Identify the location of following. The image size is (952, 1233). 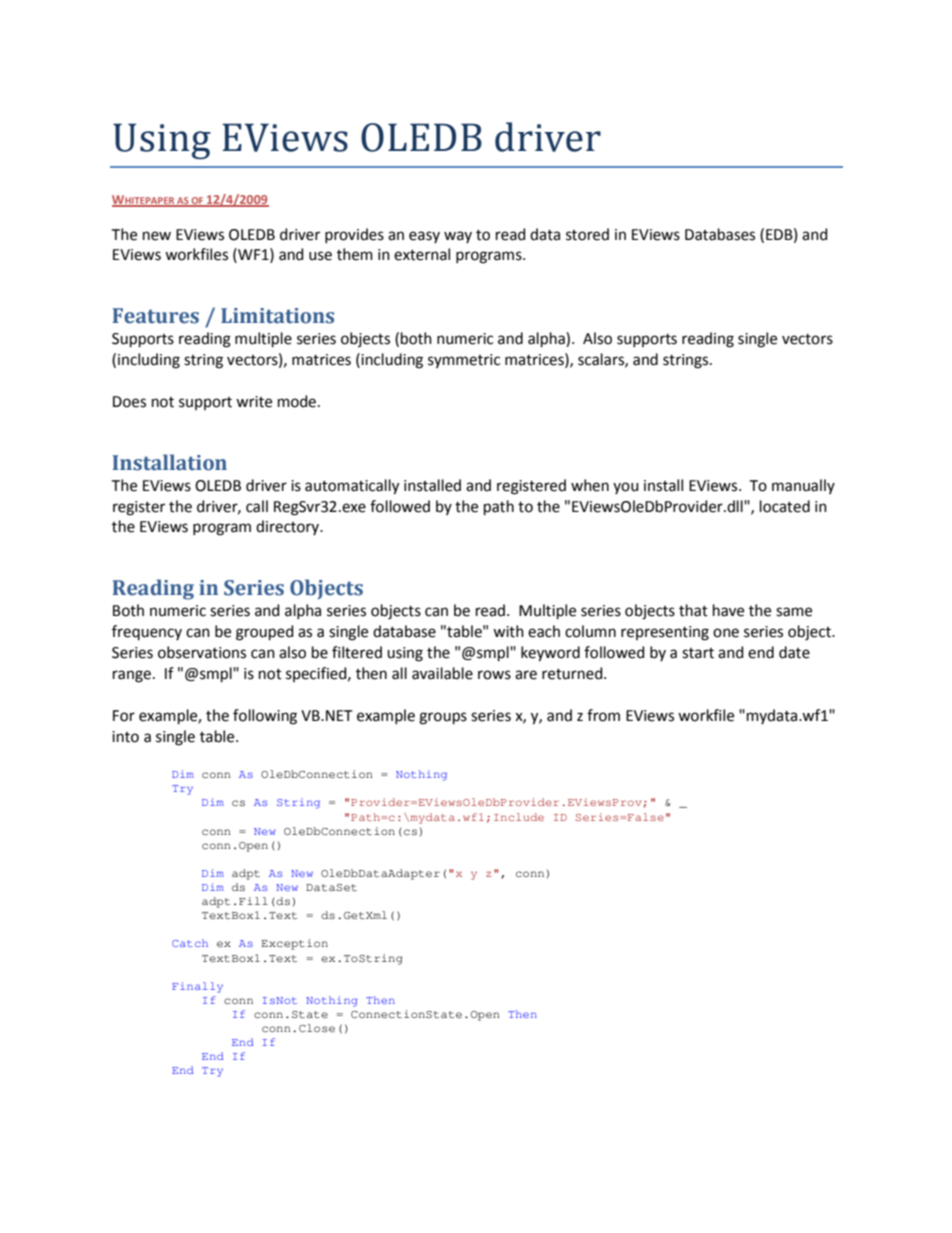
(265, 717).
